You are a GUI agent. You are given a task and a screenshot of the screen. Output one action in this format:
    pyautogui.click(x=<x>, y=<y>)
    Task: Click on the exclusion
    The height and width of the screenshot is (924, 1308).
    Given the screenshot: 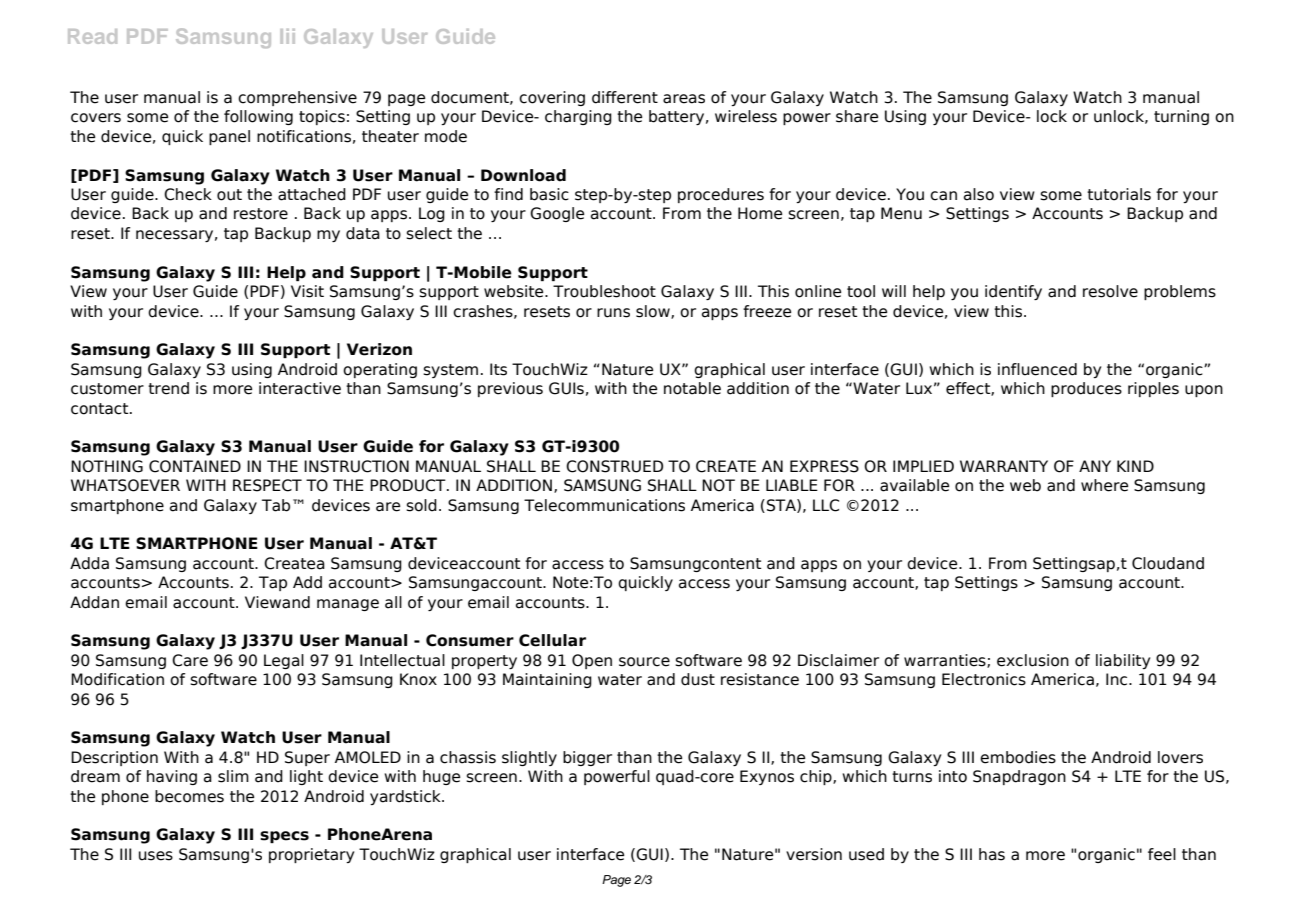 What is the action you would take?
    pyautogui.click(x=1033, y=660)
